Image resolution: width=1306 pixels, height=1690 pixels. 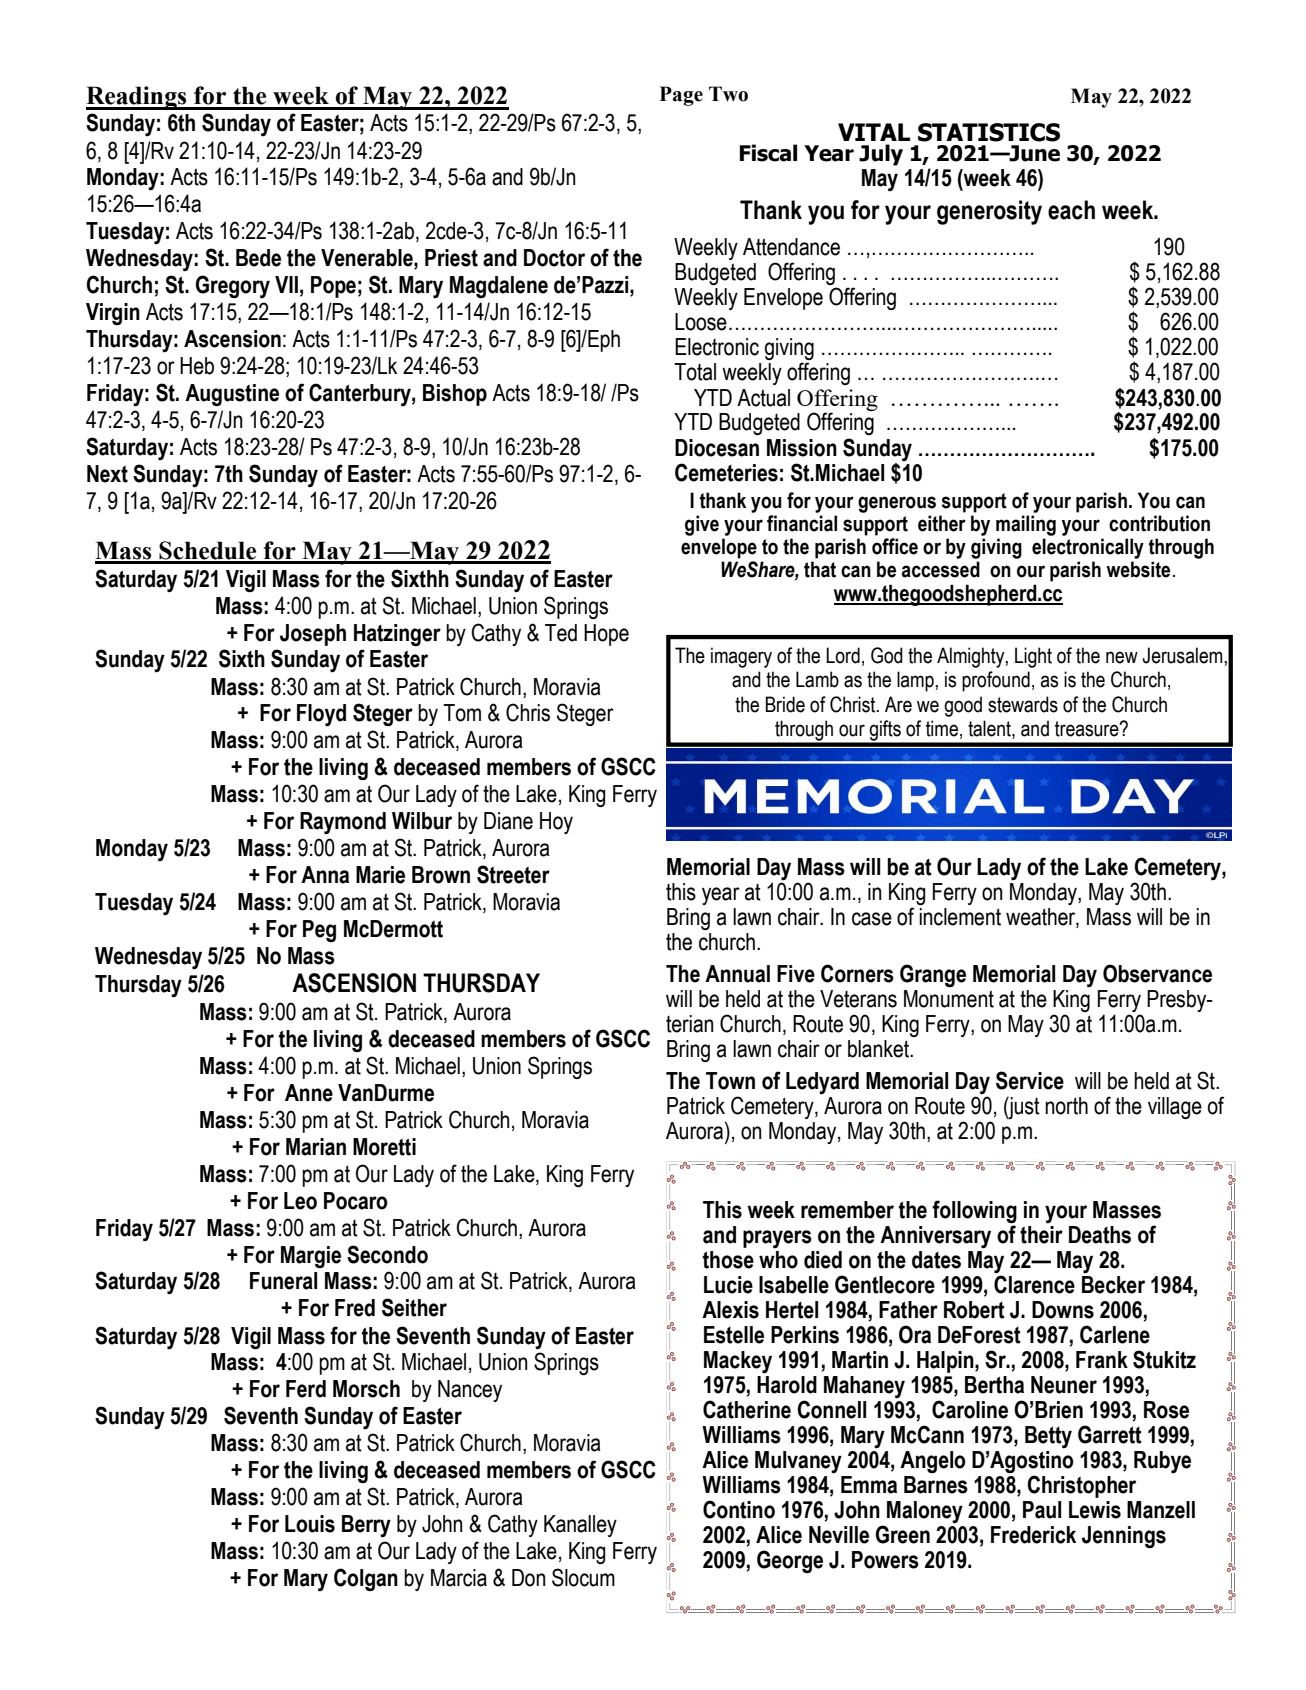 I want to click on Louis, so click(x=310, y=1524).
